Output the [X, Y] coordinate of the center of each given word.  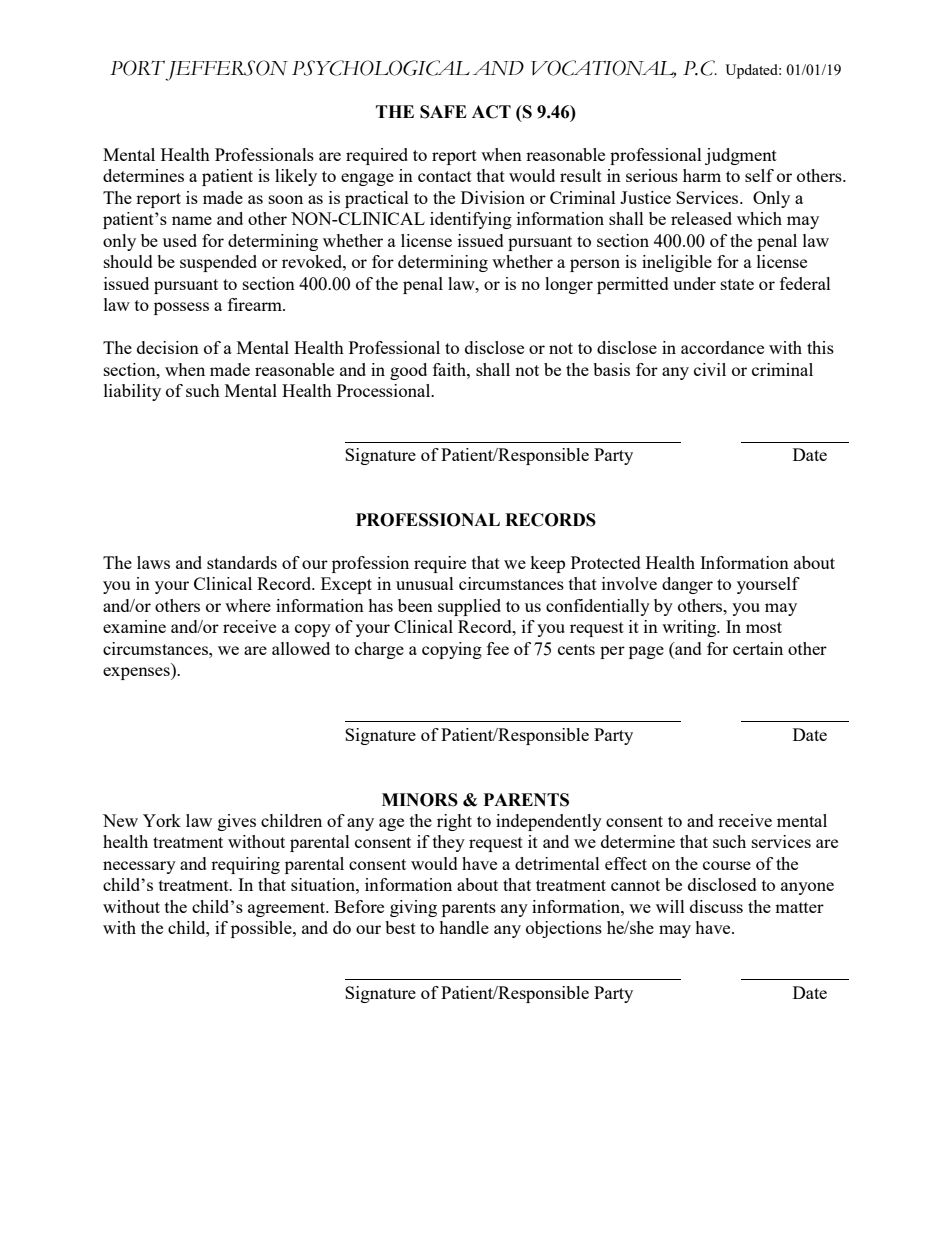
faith [450, 369]
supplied [469, 607]
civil [710, 369]
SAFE [443, 112]
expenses [137, 673]
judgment [741, 156]
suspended [218, 263]
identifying [471, 220]
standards [242, 562]
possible [262, 929]
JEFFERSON [226, 70]
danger [687, 585]
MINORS [420, 800]
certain [758, 648]
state [737, 284]
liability [132, 392]
